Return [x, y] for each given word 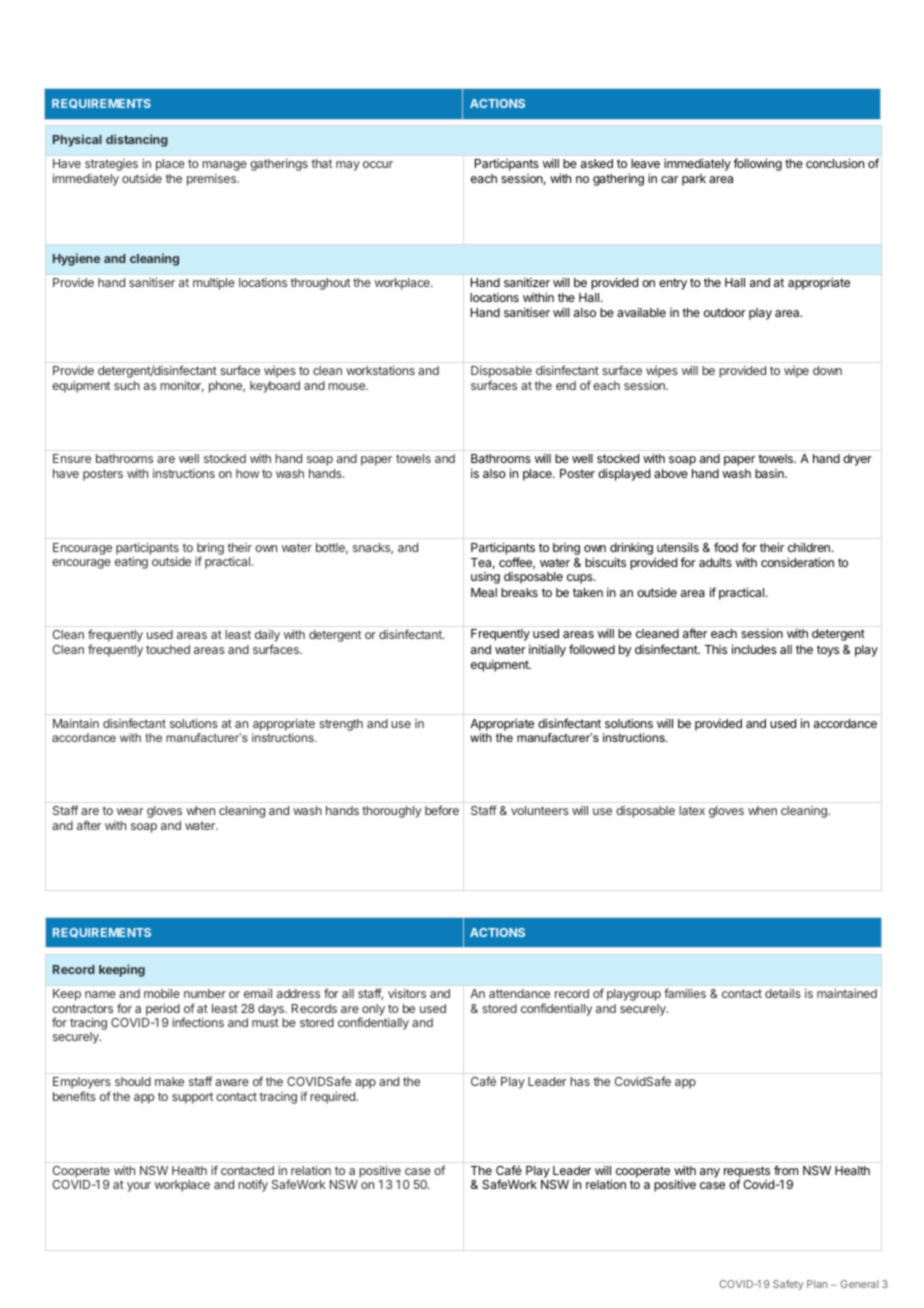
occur [378, 164]
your [139, 1187]
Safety [788, 1285]
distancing [137, 140]
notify [253, 1185]
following [757, 164]
